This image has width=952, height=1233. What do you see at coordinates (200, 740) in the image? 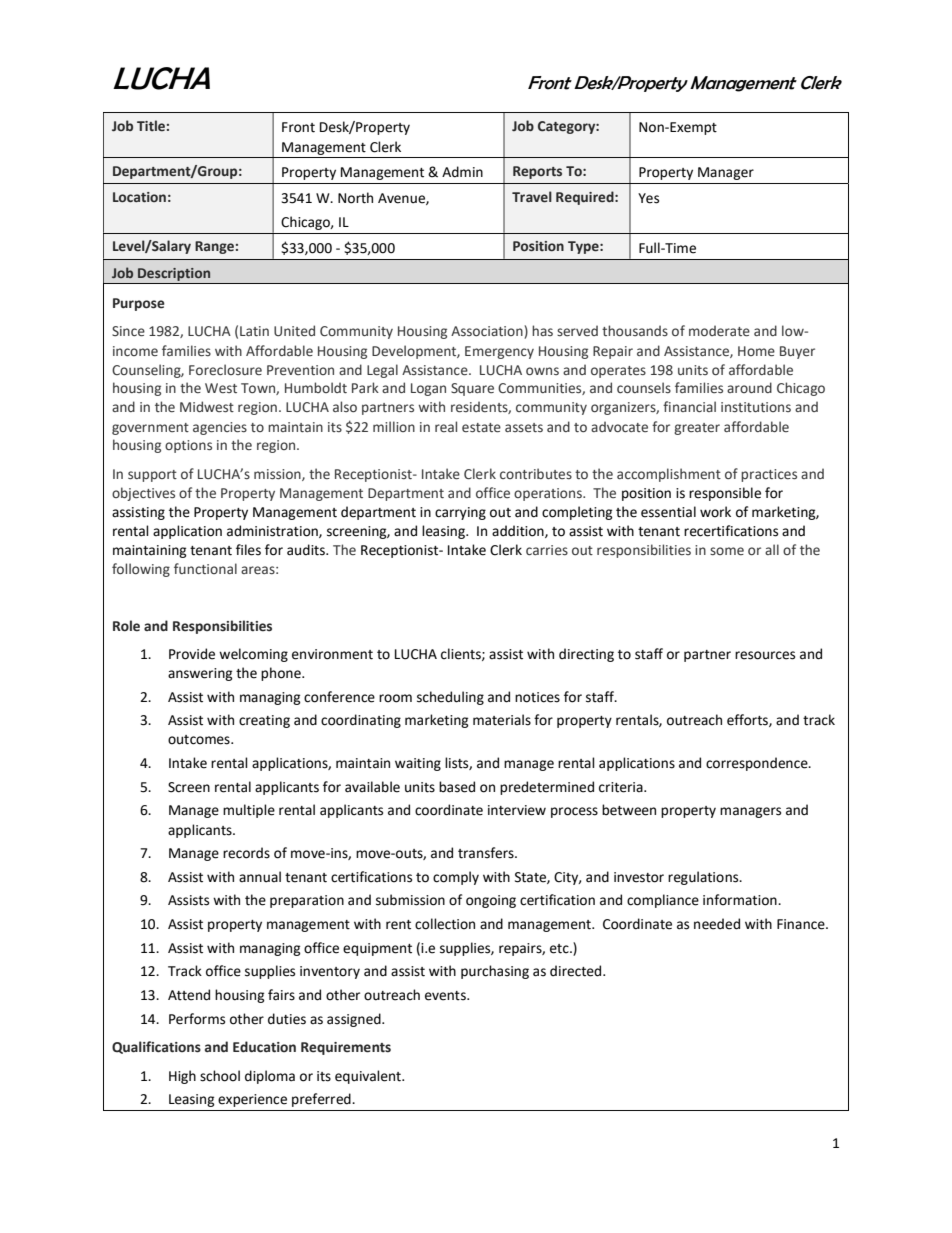
I see `outcomes` at bounding box center [200, 740].
